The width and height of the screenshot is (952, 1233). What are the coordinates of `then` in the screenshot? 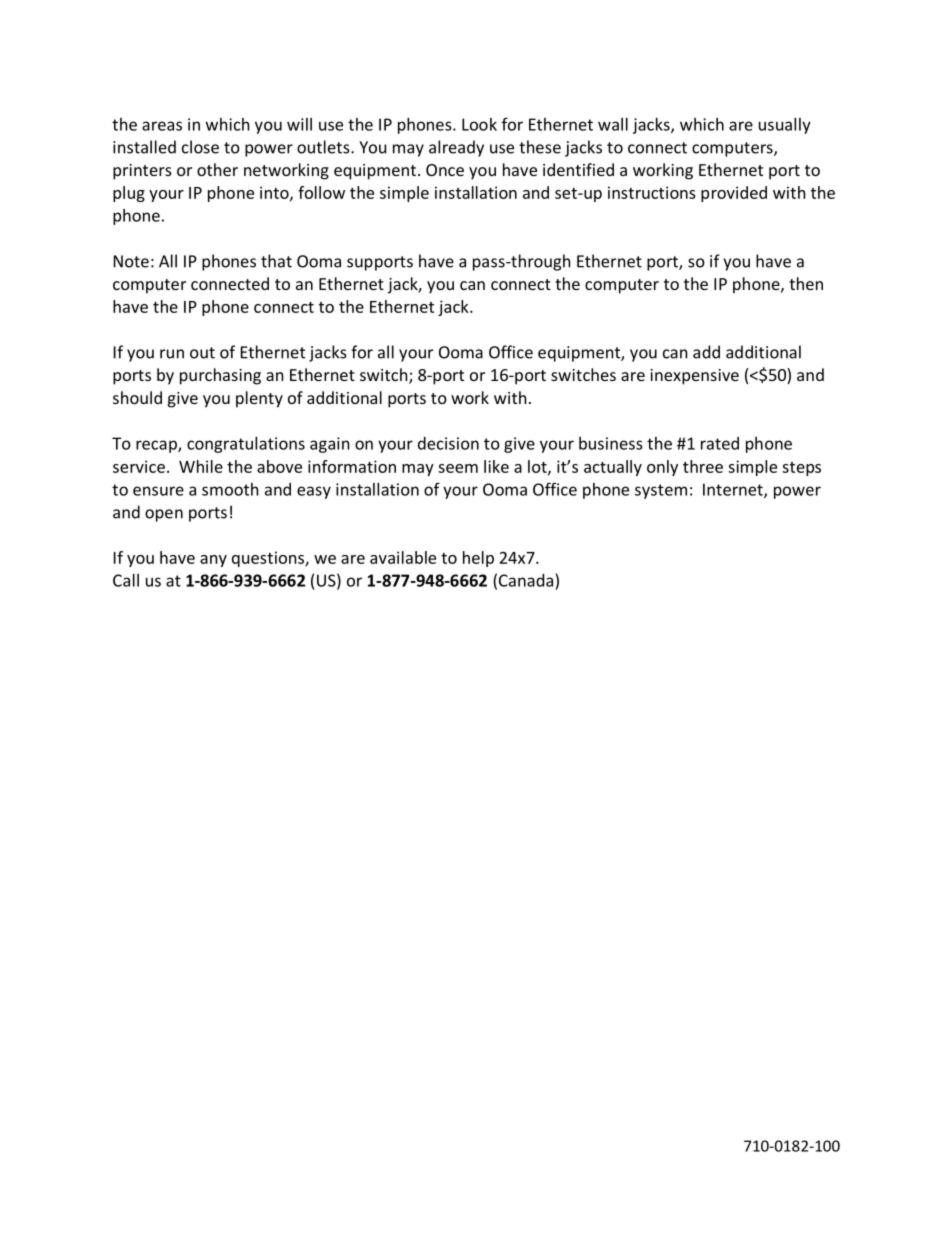 It's located at (806, 283).
